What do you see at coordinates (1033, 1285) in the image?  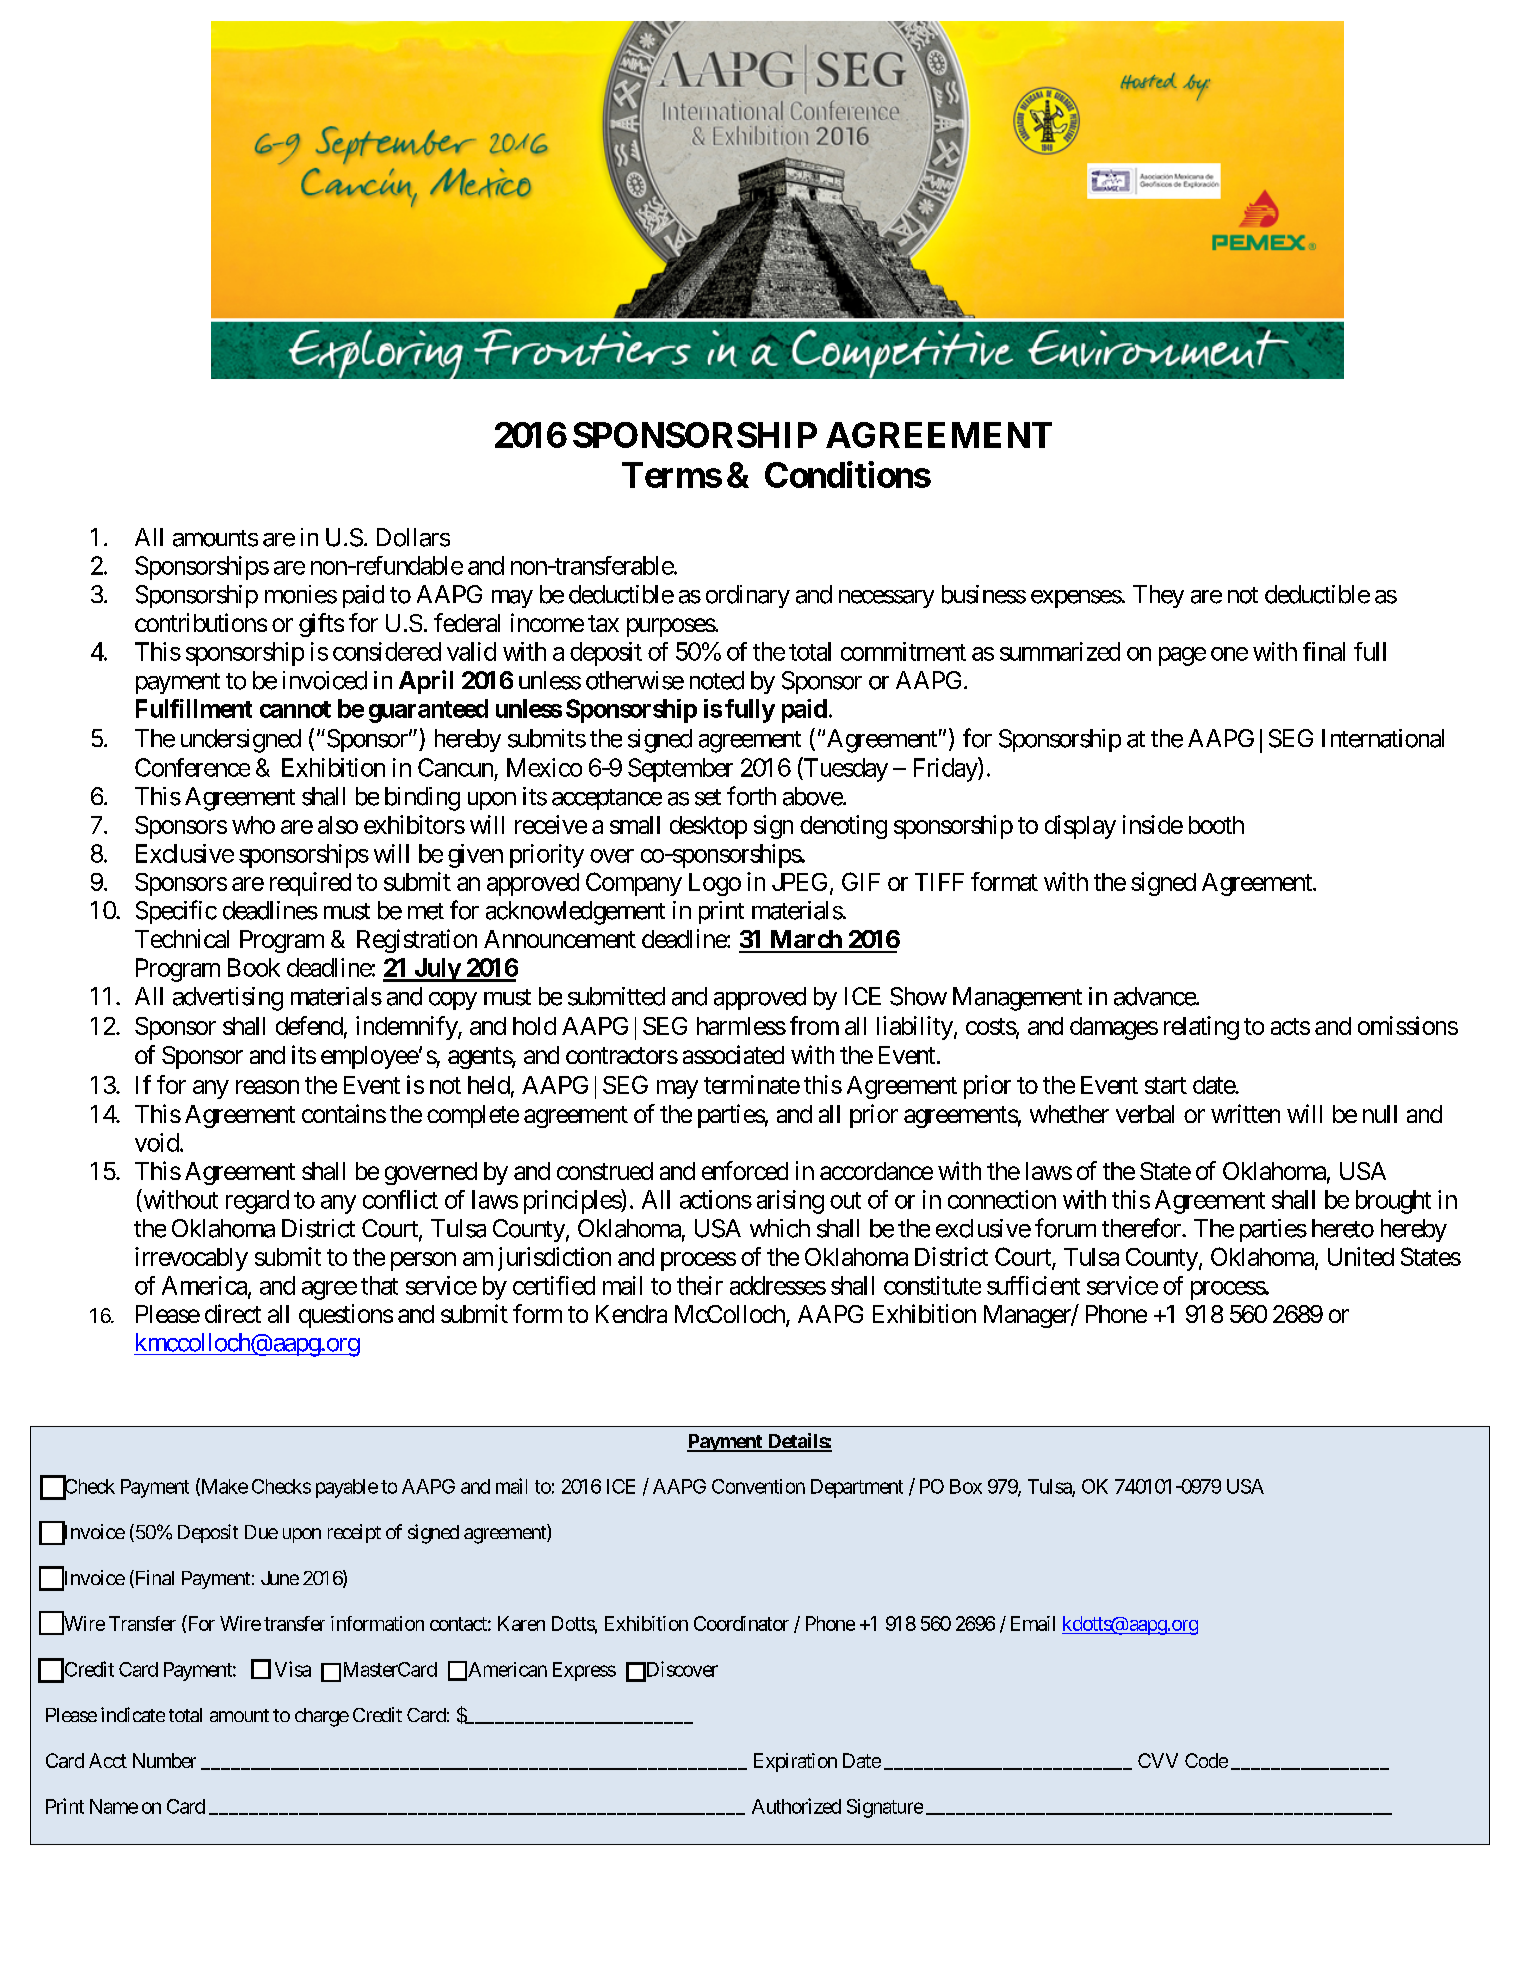 I see `sufficient` at bounding box center [1033, 1285].
